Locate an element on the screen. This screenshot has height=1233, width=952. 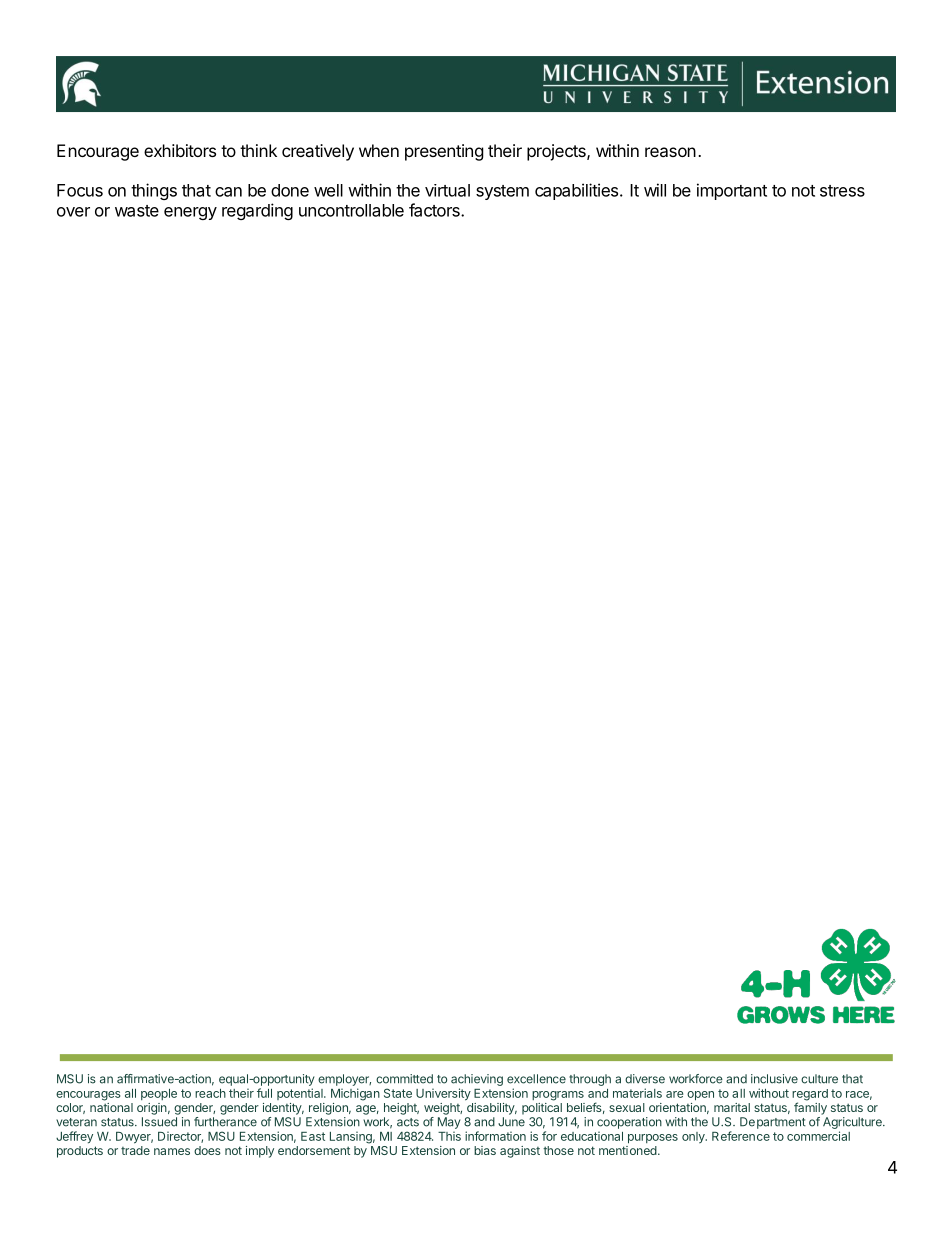
stress is located at coordinates (842, 191).
